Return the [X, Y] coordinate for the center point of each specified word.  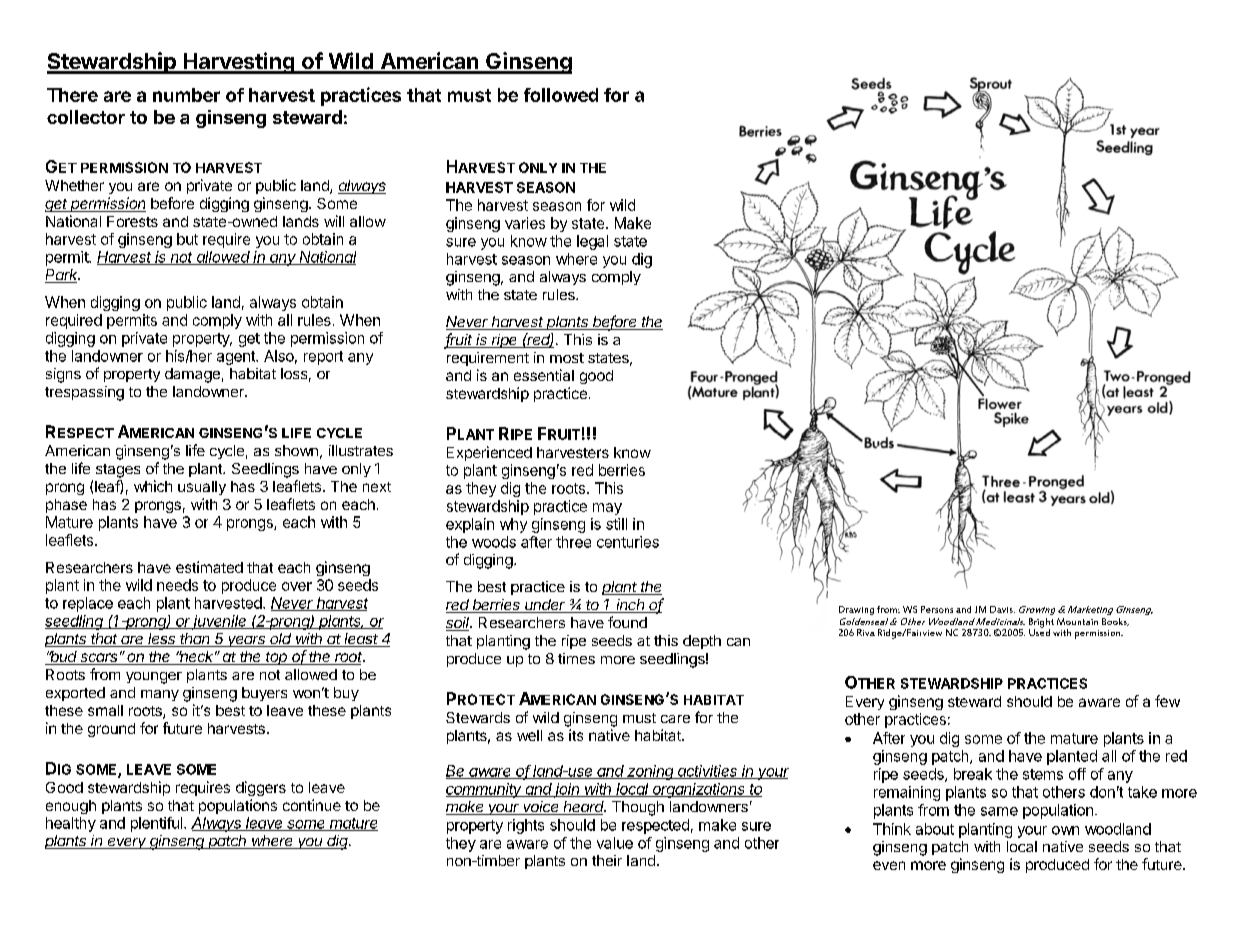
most [567, 358]
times [576, 658]
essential [544, 375]
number [186, 95]
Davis [1002, 609]
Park [62, 276]
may [607, 509]
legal [592, 242]
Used [1039, 631]
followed [561, 95]
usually [202, 488]
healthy [71, 824]
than [196, 640]
